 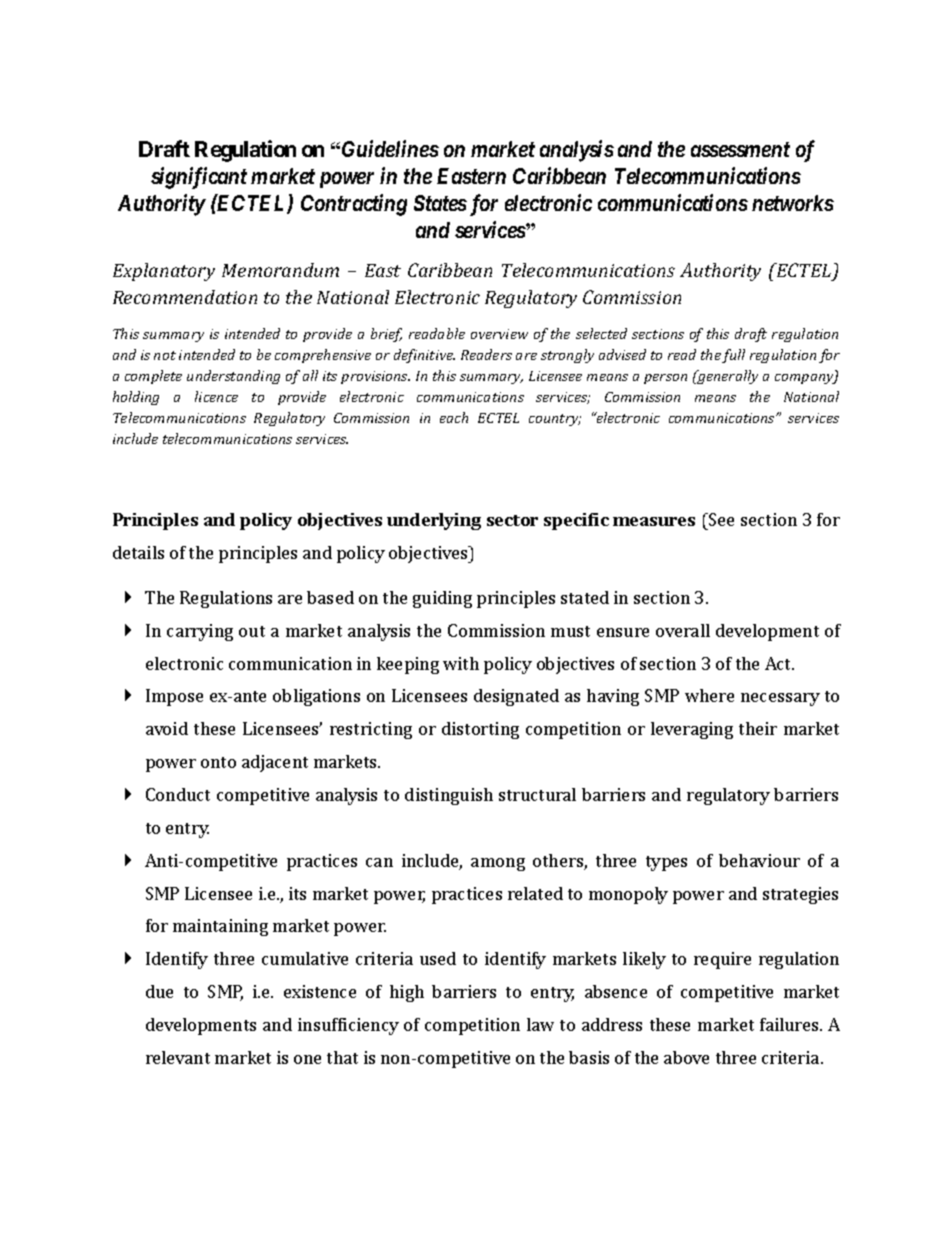 I want to click on assessment, so click(x=740, y=149).
